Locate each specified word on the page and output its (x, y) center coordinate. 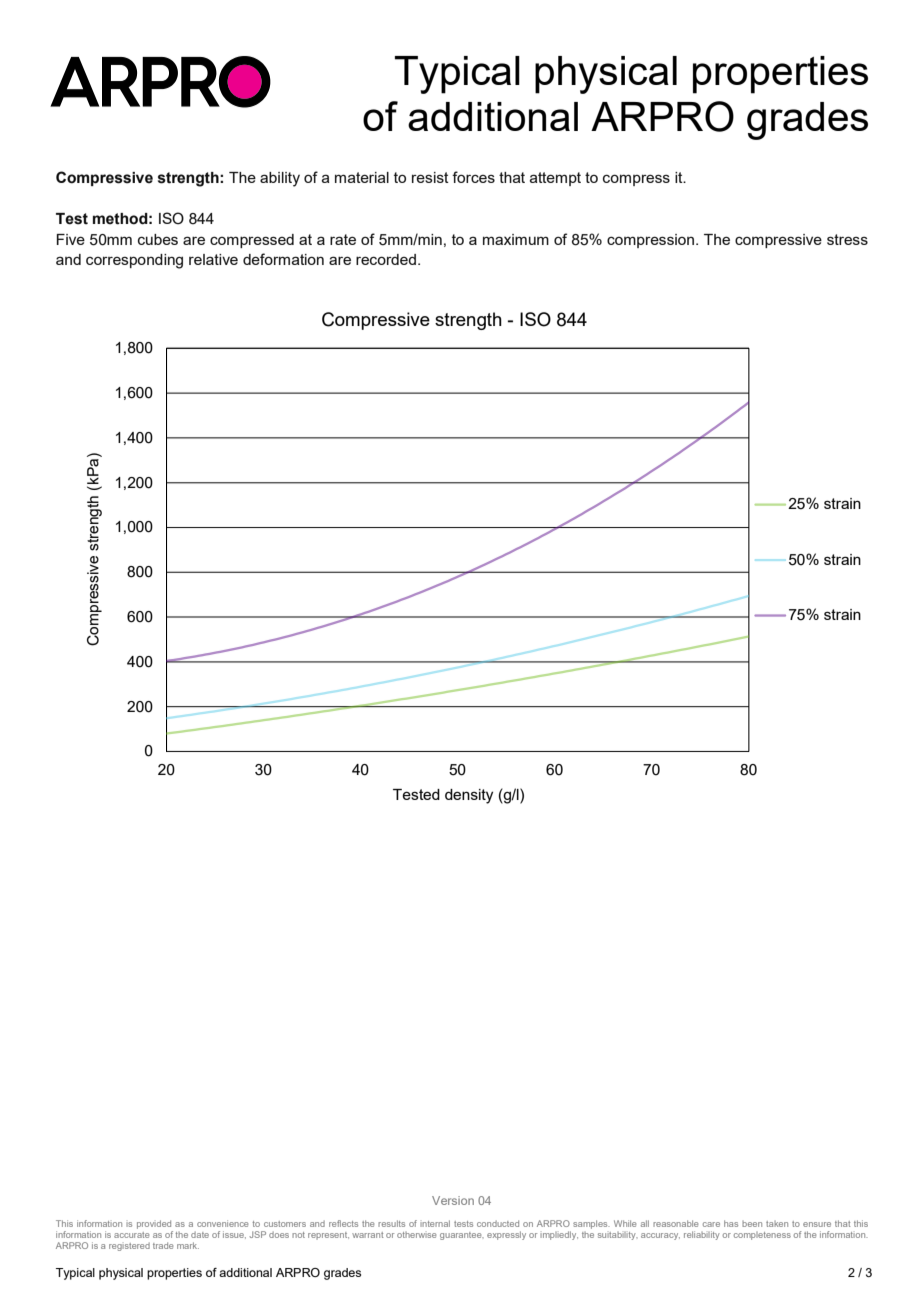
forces (473, 177)
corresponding (134, 261)
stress (847, 239)
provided (155, 1226)
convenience (222, 1223)
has (731, 1223)
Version (453, 1200)
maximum (516, 239)
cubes (158, 239)
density (469, 796)
